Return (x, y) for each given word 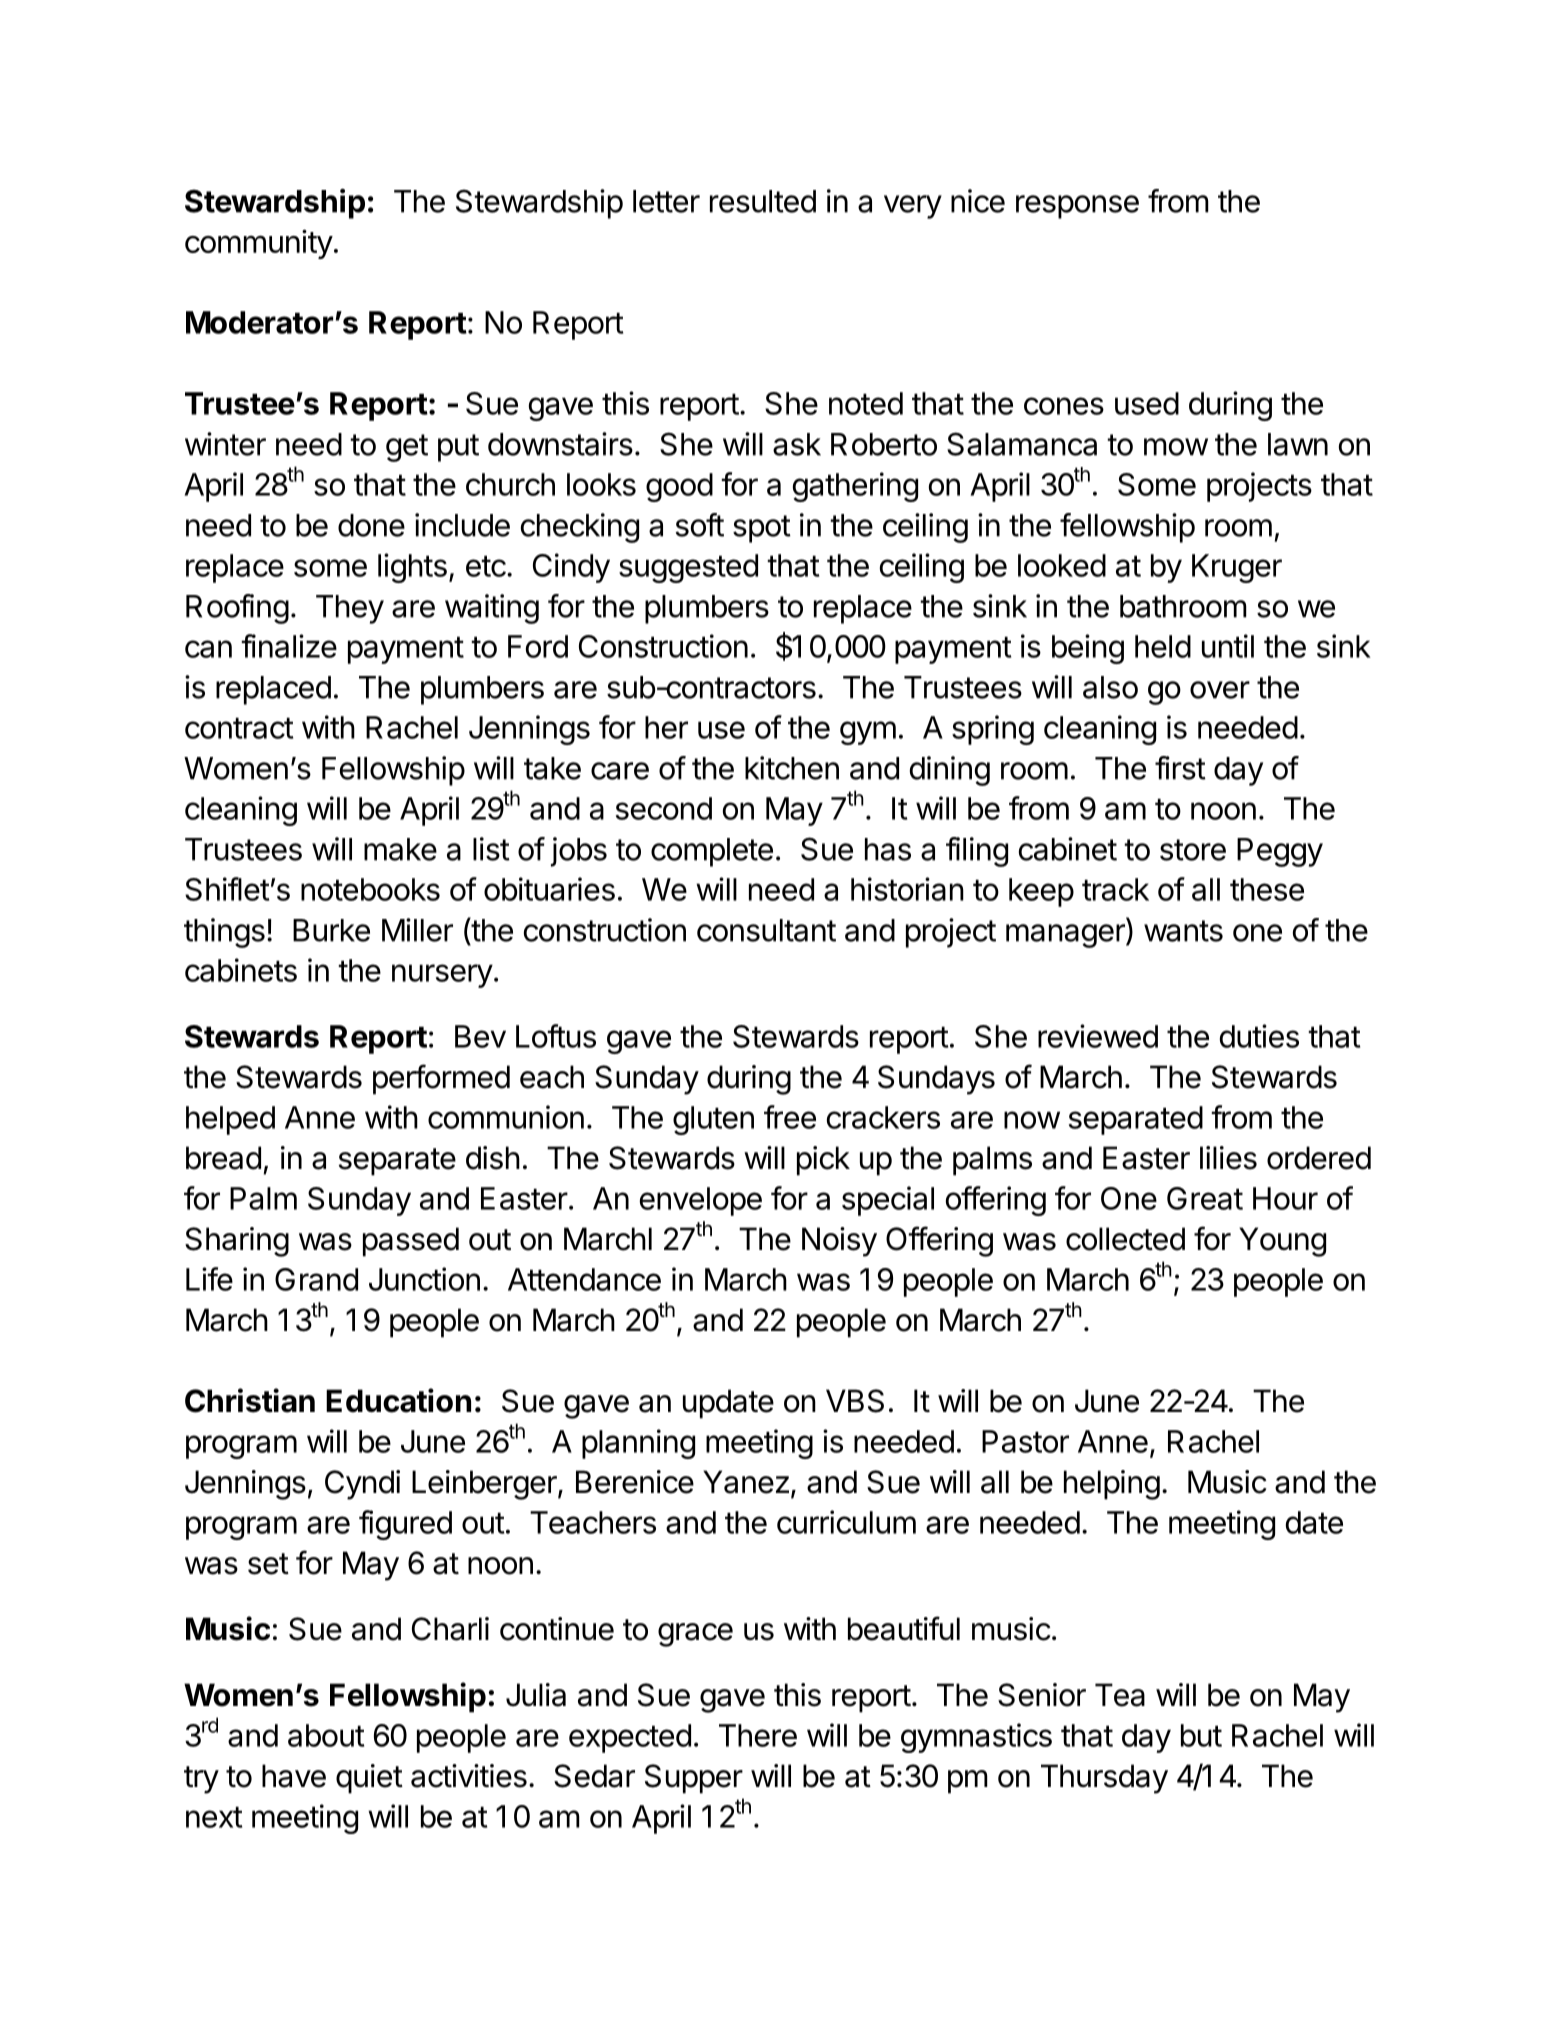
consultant (766, 930)
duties (1259, 1036)
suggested (688, 568)
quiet (369, 1779)
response (1077, 207)
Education (398, 1400)
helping (1112, 1485)
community (259, 244)
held (1163, 646)
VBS (855, 1401)
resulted (763, 201)
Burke (331, 930)
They (350, 609)
